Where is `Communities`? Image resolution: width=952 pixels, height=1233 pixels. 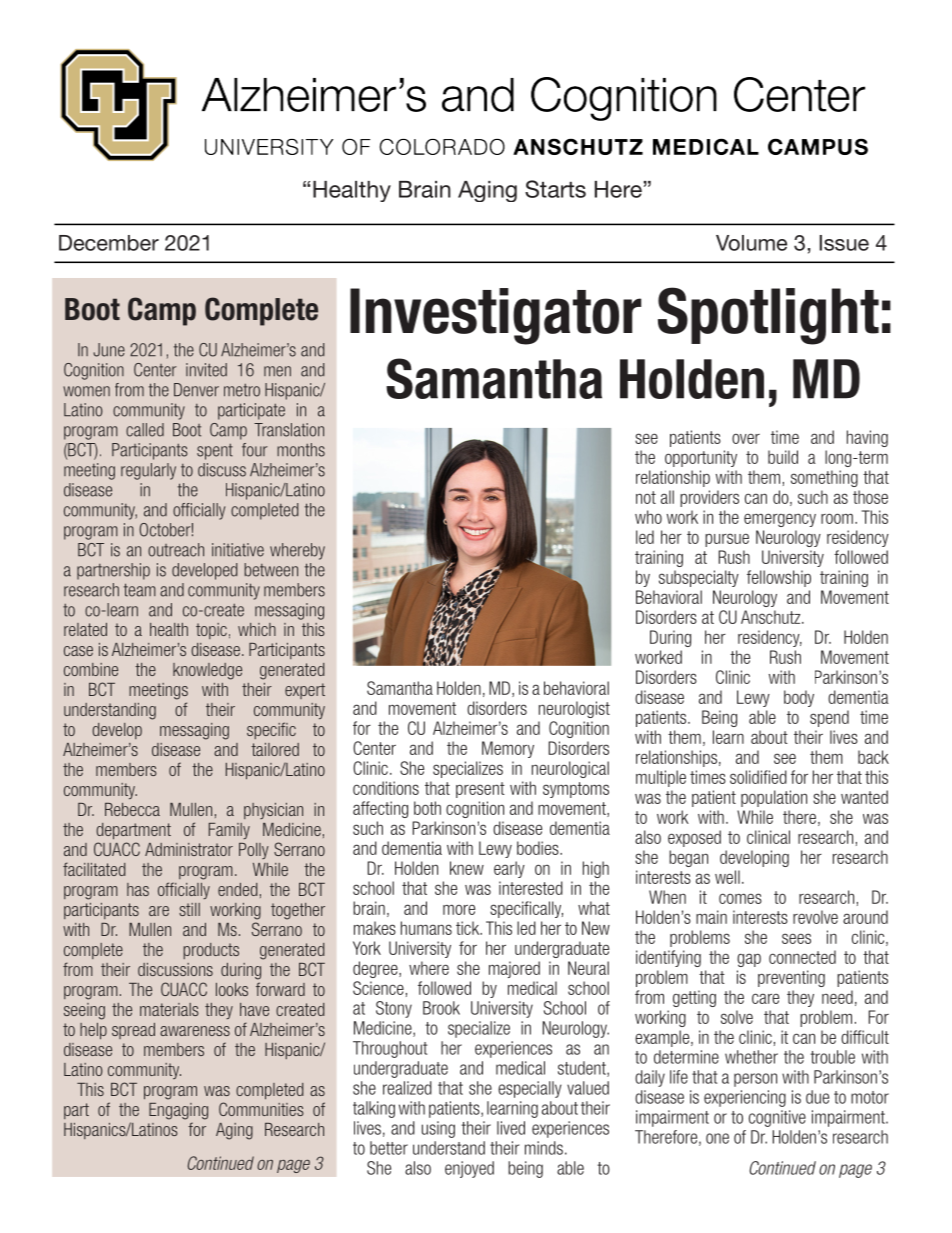 Communities is located at coordinates (261, 1109).
